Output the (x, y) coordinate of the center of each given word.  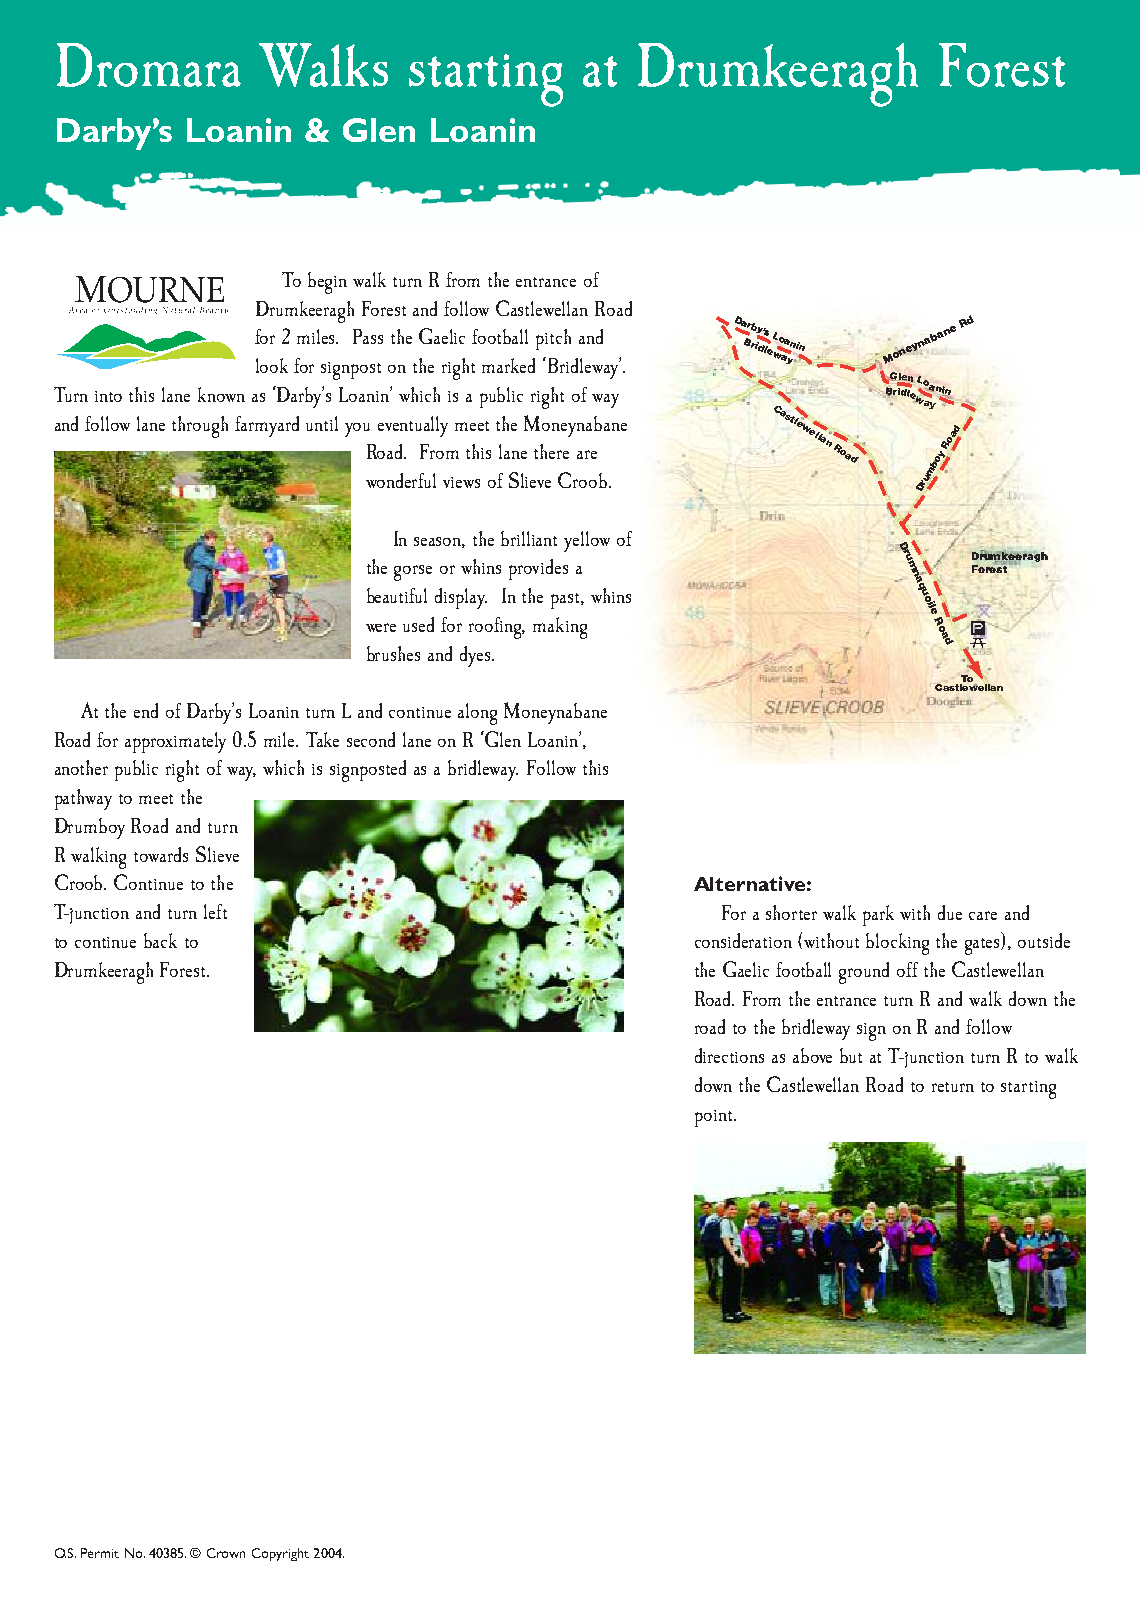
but (851, 1055)
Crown (226, 1553)
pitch (553, 339)
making (560, 628)
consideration (743, 940)
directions (729, 1055)
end (146, 710)
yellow (587, 541)
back (160, 940)
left (215, 911)
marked (508, 365)
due (950, 912)
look (272, 365)
